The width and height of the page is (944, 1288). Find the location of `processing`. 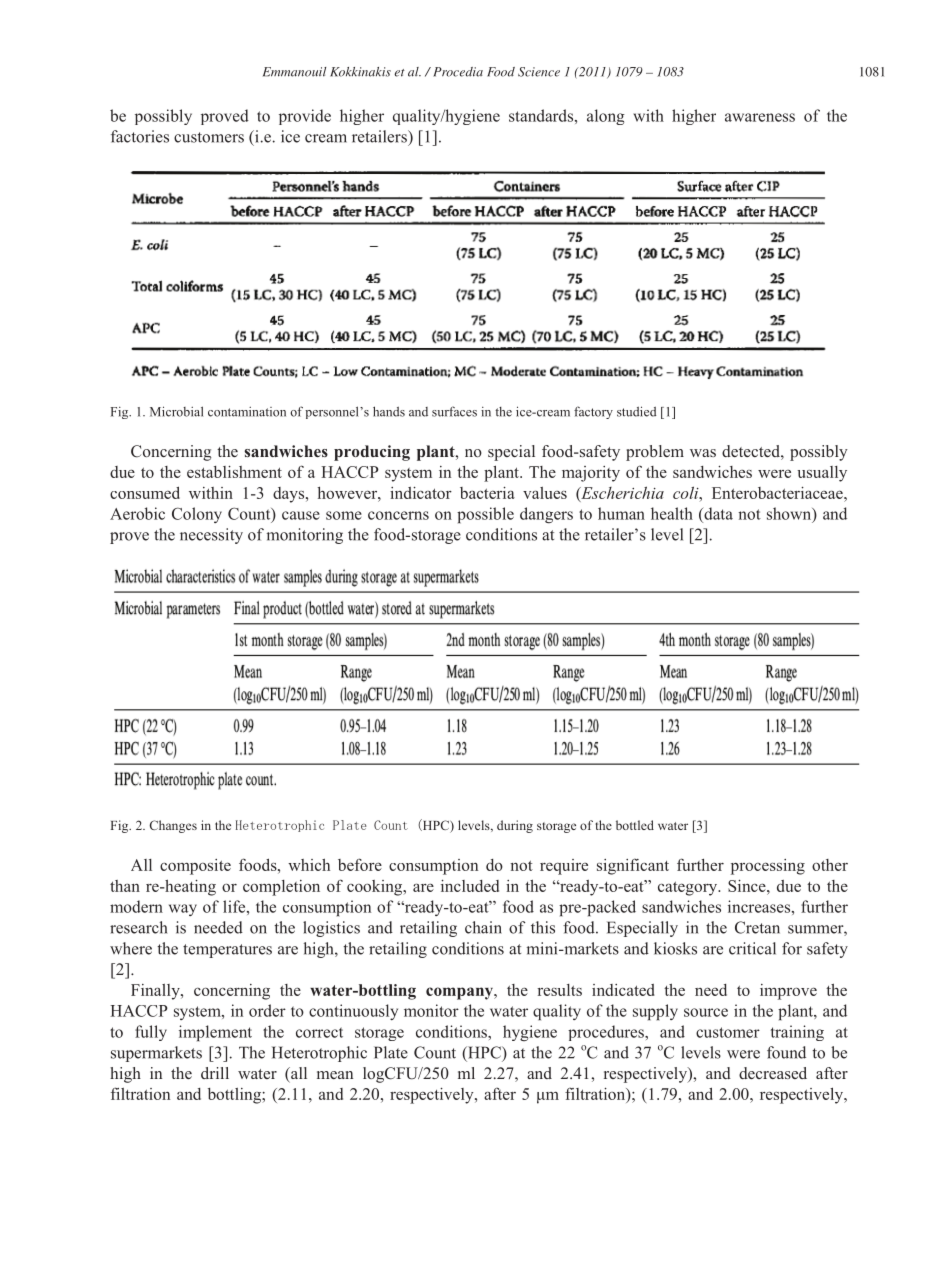

processing is located at coordinates (768, 867).
